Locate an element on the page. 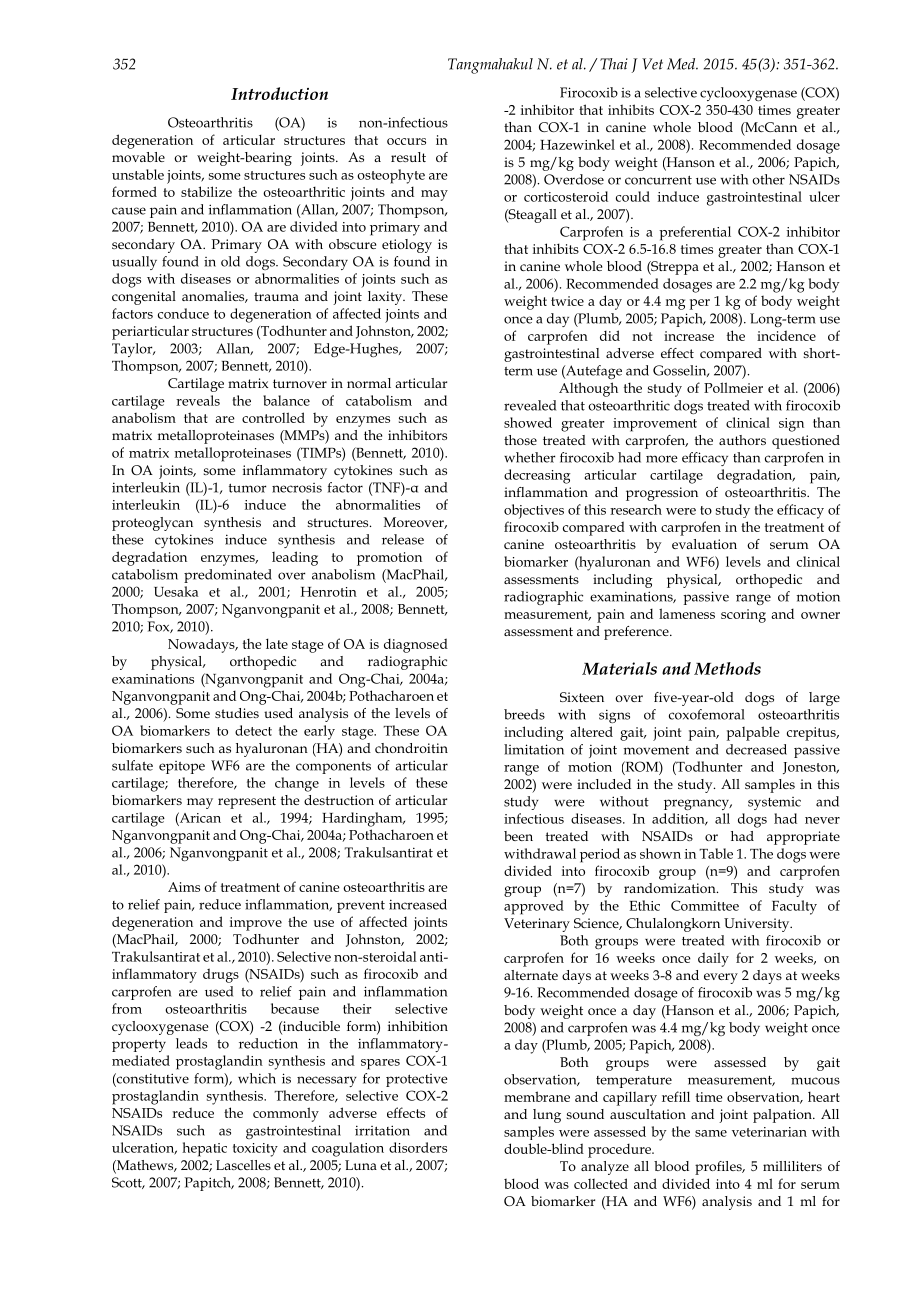 Image resolution: width=924 pixels, height=1308 pixels. revealed is located at coordinates (530, 405).
